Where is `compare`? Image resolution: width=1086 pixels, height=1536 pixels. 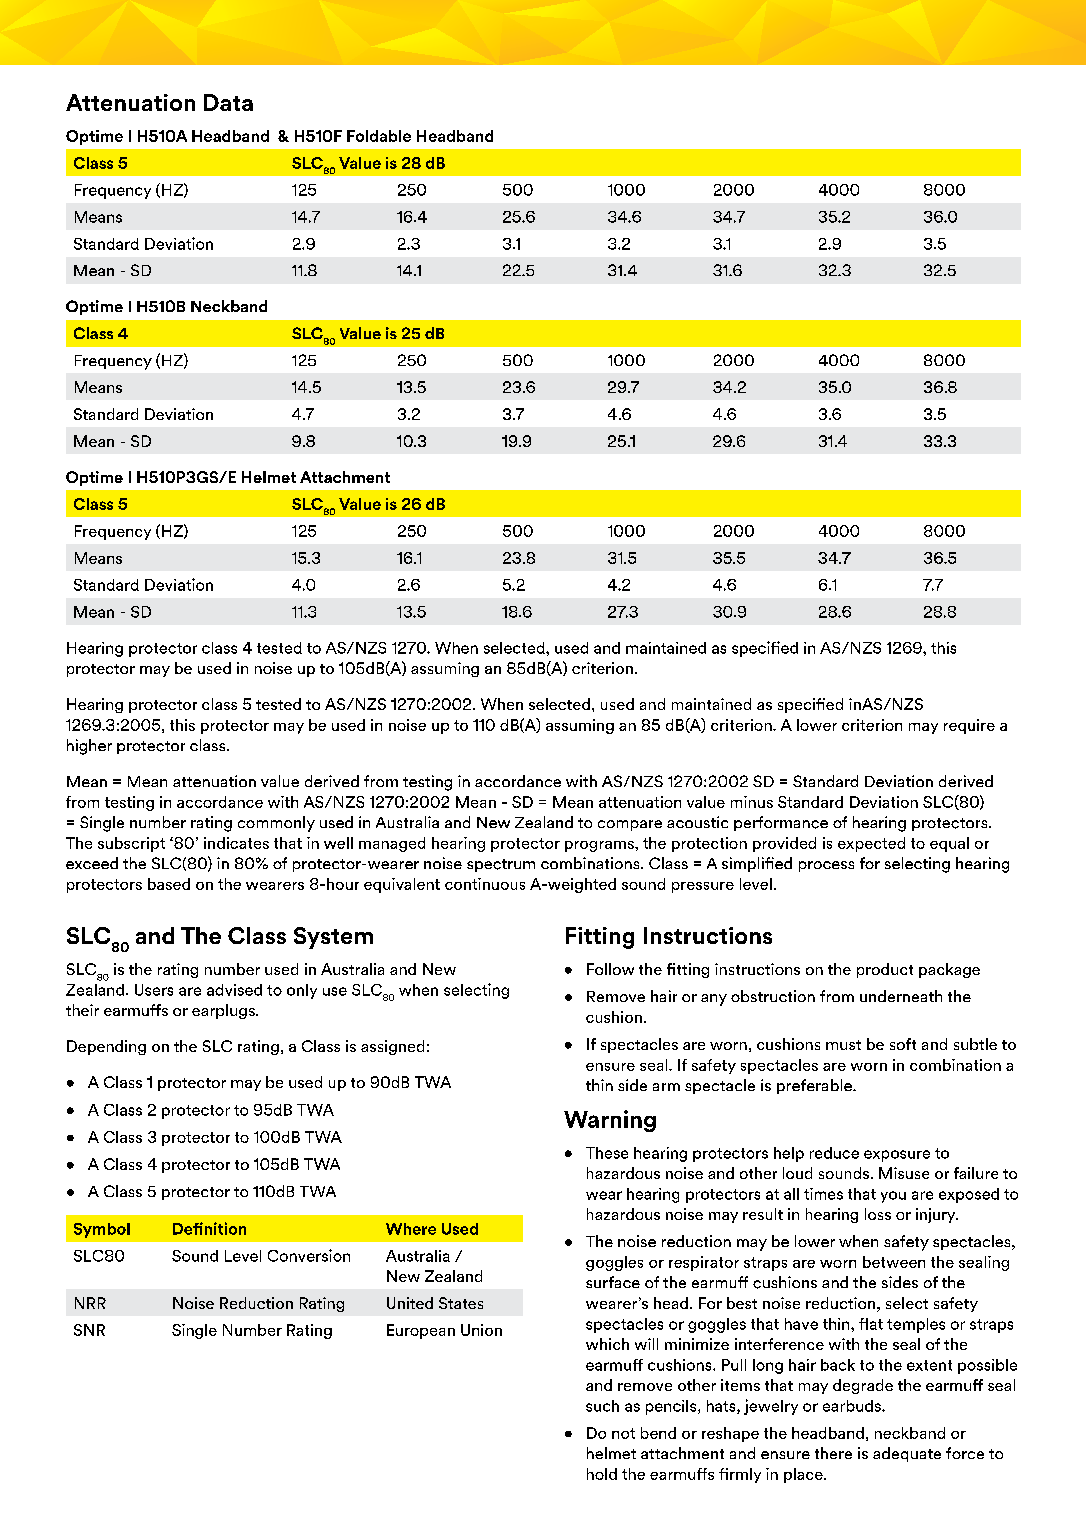
compare is located at coordinates (630, 825).
